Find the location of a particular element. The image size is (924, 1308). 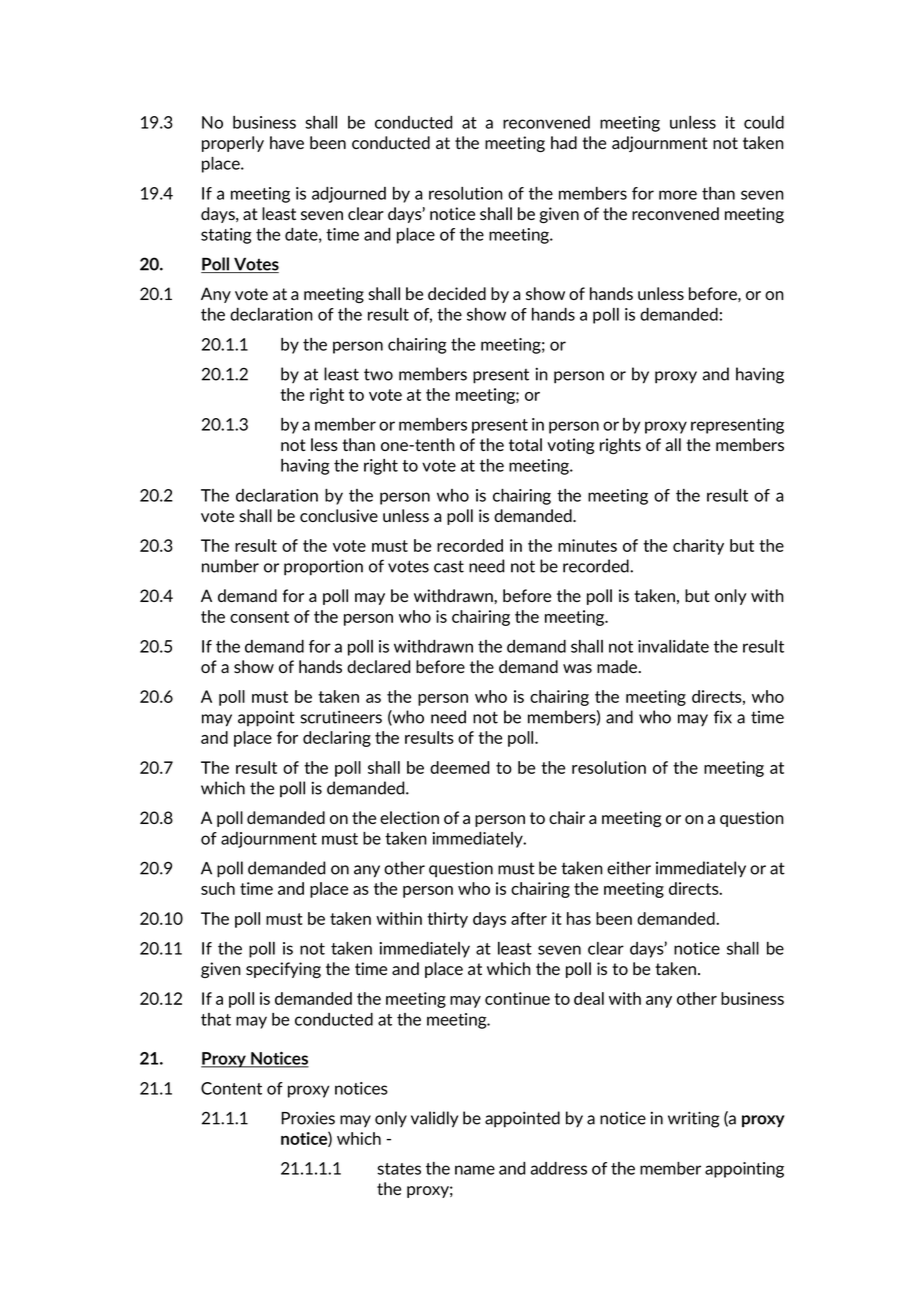

charity is located at coordinates (698, 547).
